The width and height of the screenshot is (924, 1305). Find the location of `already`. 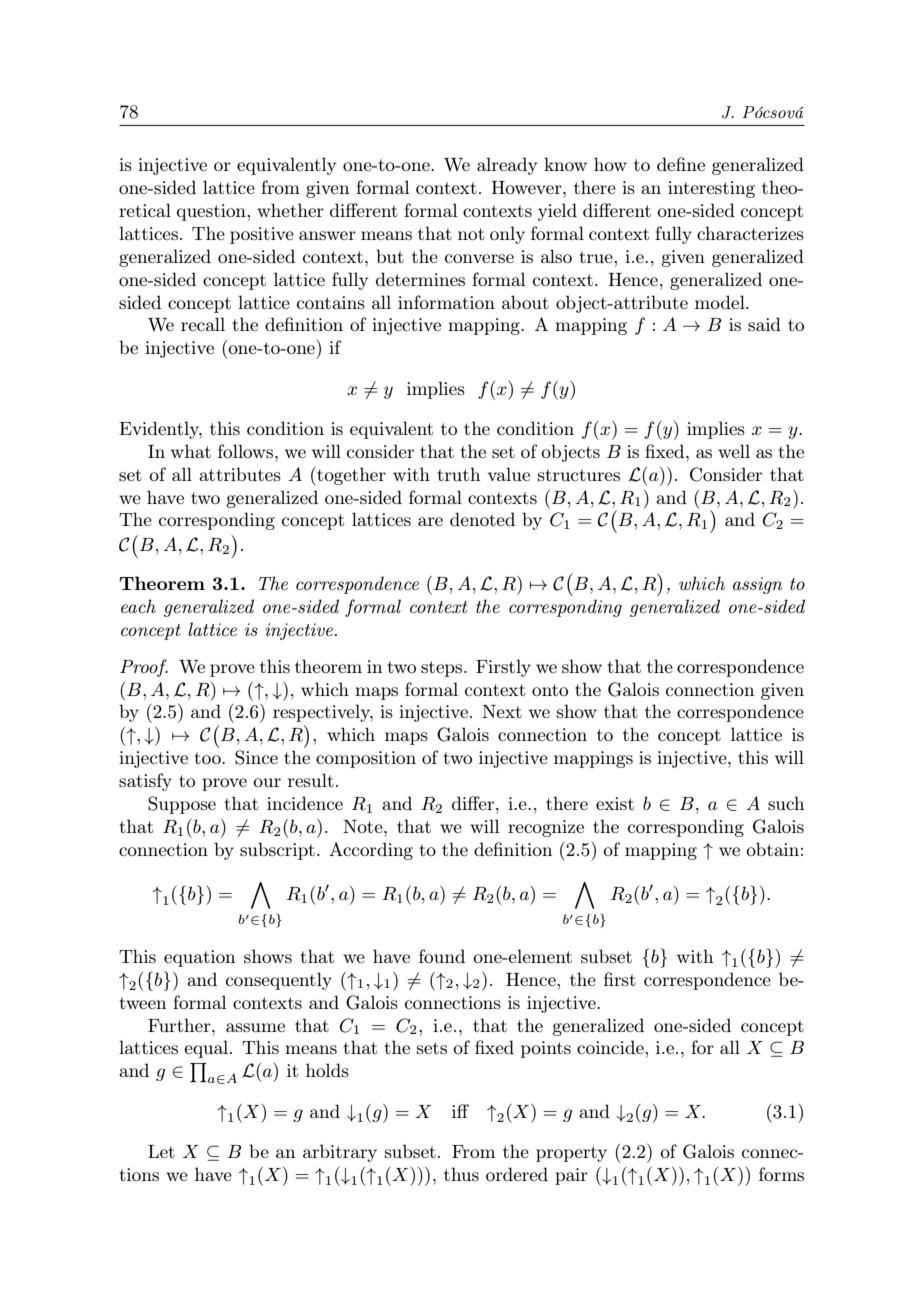

already is located at coordinates (507, 166).
